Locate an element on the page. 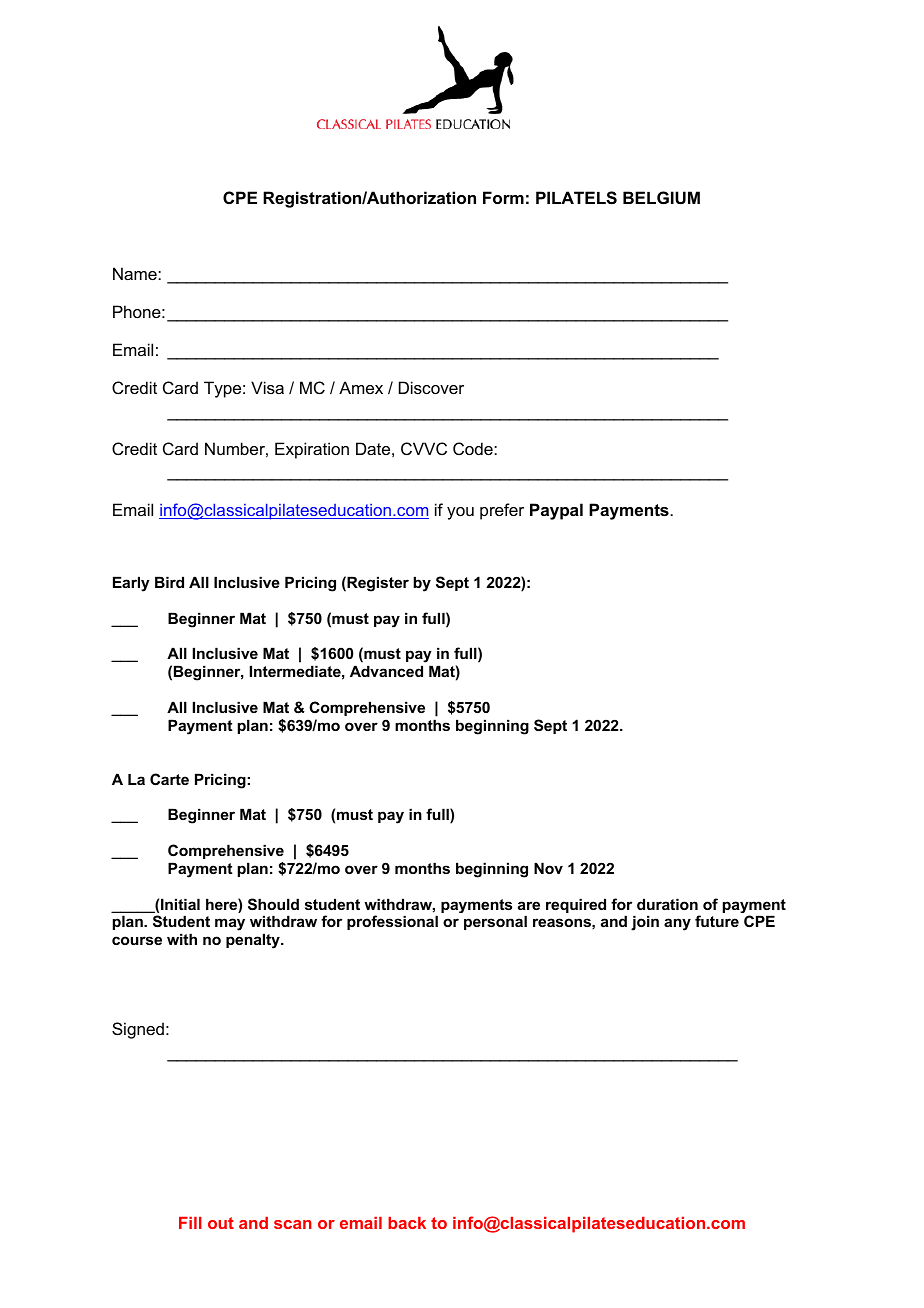 This document has height=1308, width=924. Expiration is located at coordinates (312, 450).
